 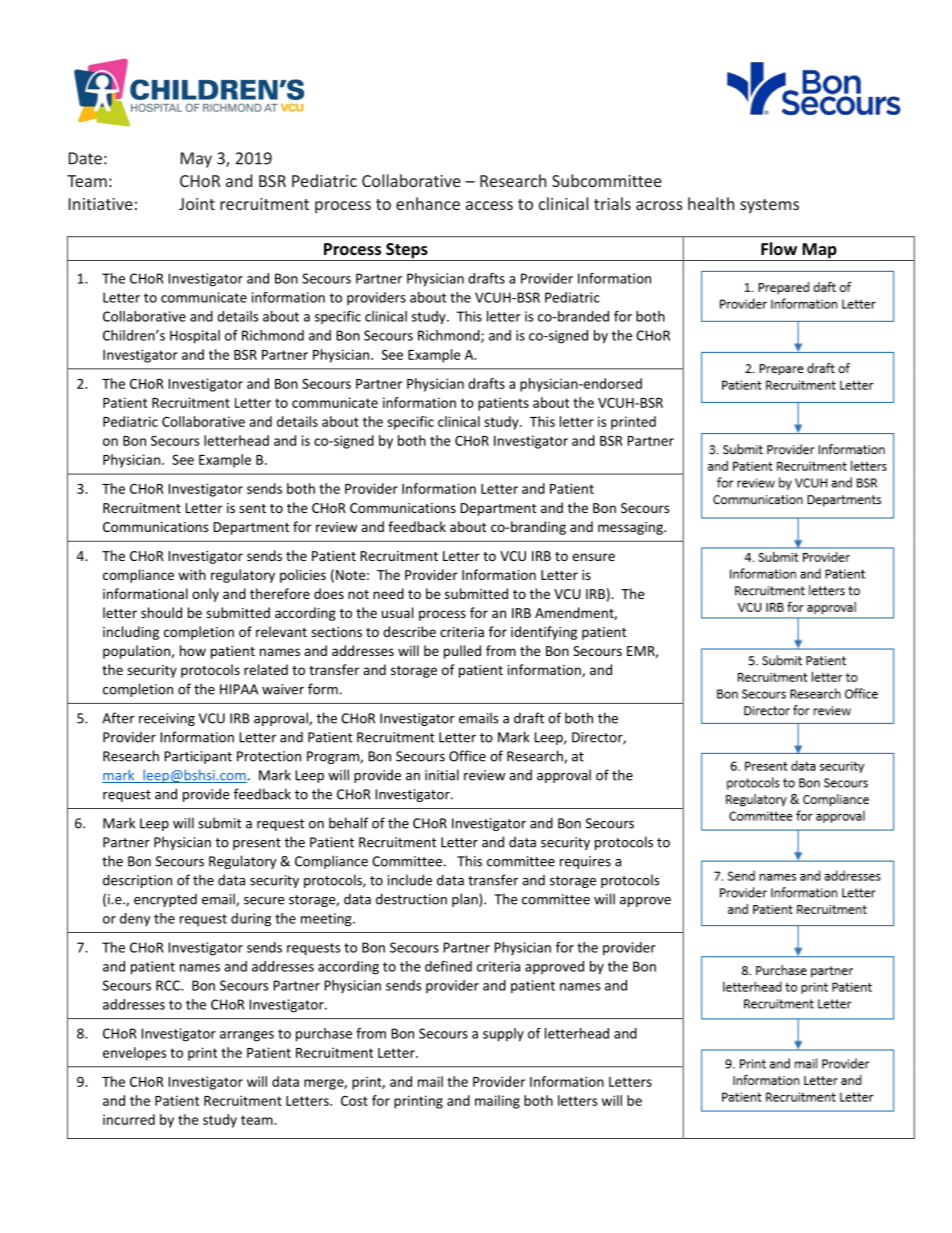 What do you see at coordinates (779, 248) in the document?
I see `Flow` at bounding box center [779, 248].
